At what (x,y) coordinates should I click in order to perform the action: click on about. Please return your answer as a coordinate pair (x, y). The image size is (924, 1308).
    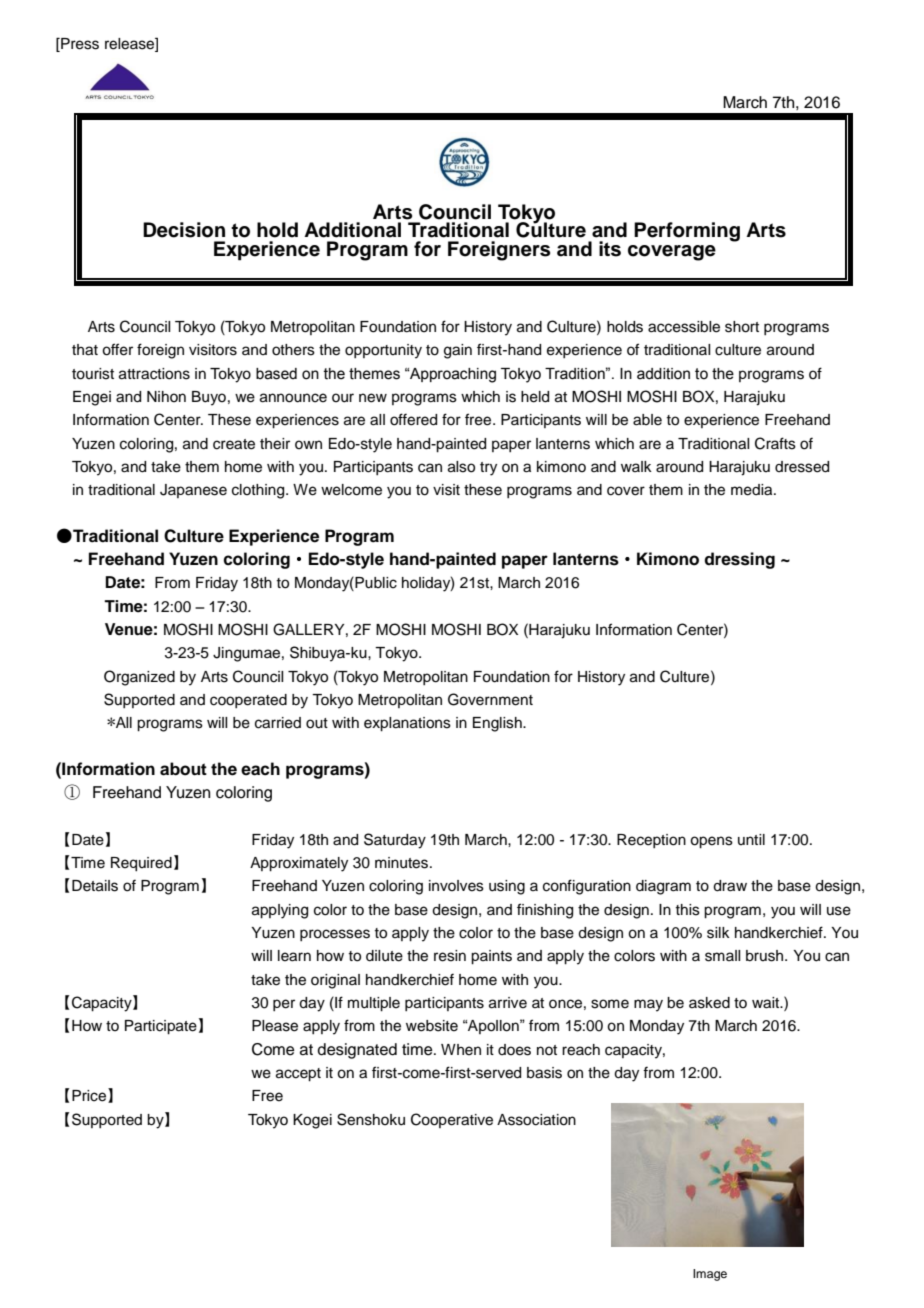
    Looking at the image, I should click on (183, 769).
